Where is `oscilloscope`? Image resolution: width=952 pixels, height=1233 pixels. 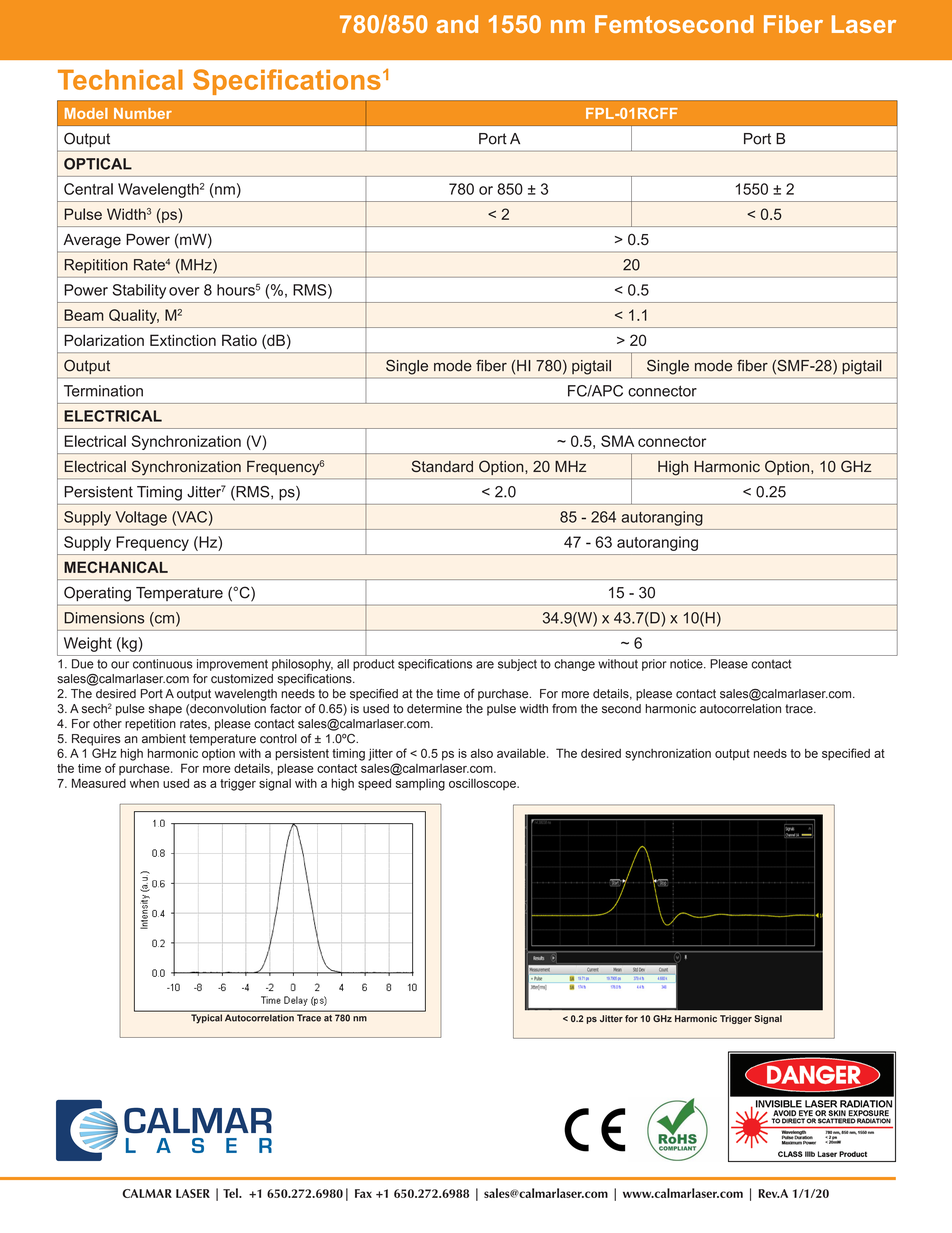
oscilloscope is located at coordinates (483, 784).
